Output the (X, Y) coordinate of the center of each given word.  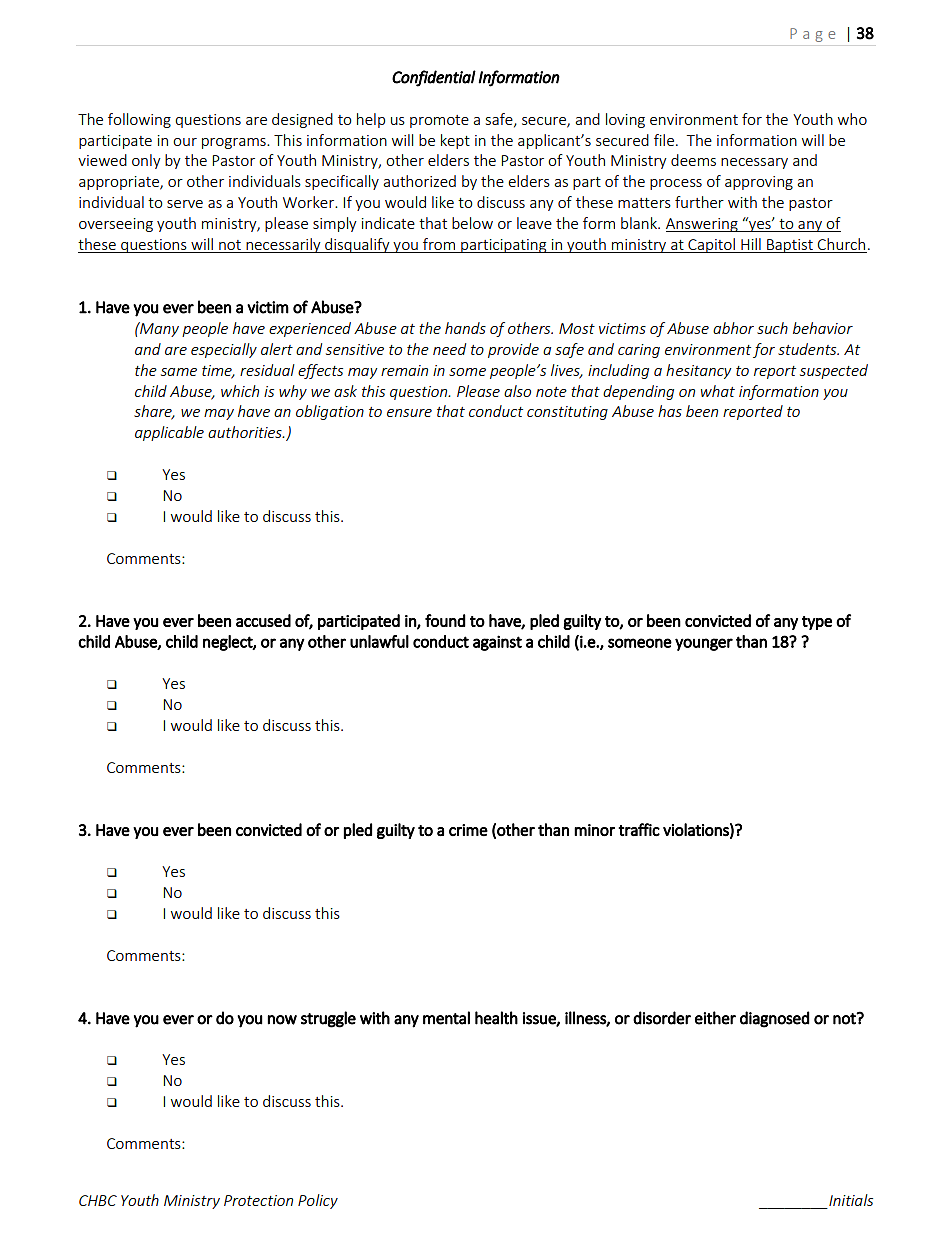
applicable (169, 433)
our (185, 142)
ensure (409, 413)
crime (468, 830)
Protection (258, 1200)
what (718, 391)
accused (263, 620)
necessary (754, 163)
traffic (639, 829)
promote (439, 121)
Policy (318, 1201)
